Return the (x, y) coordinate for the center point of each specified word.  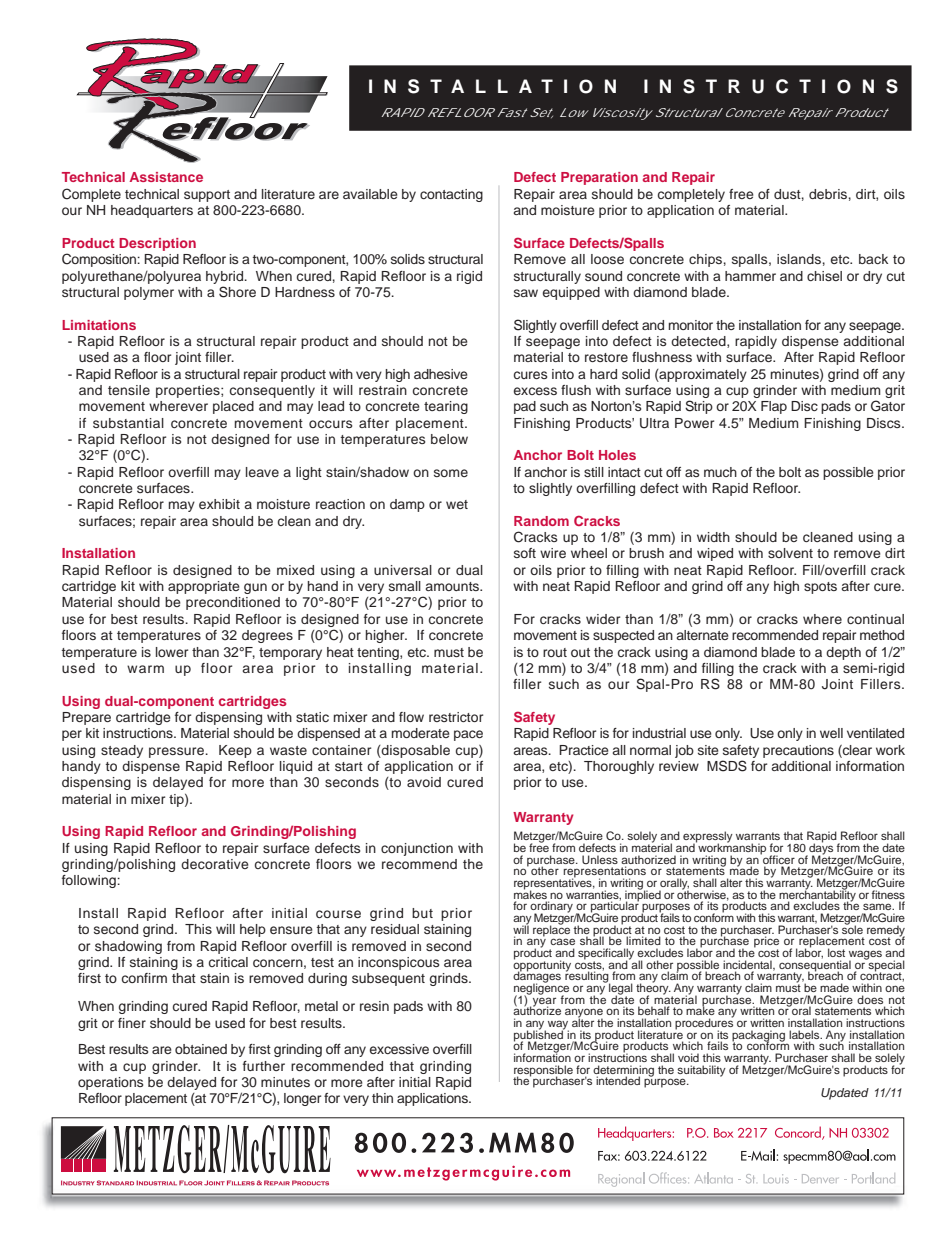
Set (541, 113)
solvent (790, 553)
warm (145, 669)
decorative (215, 864)
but (422, 913)
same (878, 906)
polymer (149, 293)
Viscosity (620, 114)
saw (526, 293)
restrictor (456, 717)
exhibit (219, 504)
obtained (201, 1049)
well (831, 733)
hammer (750, 276)
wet (457, 504)
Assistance (166, 177)
